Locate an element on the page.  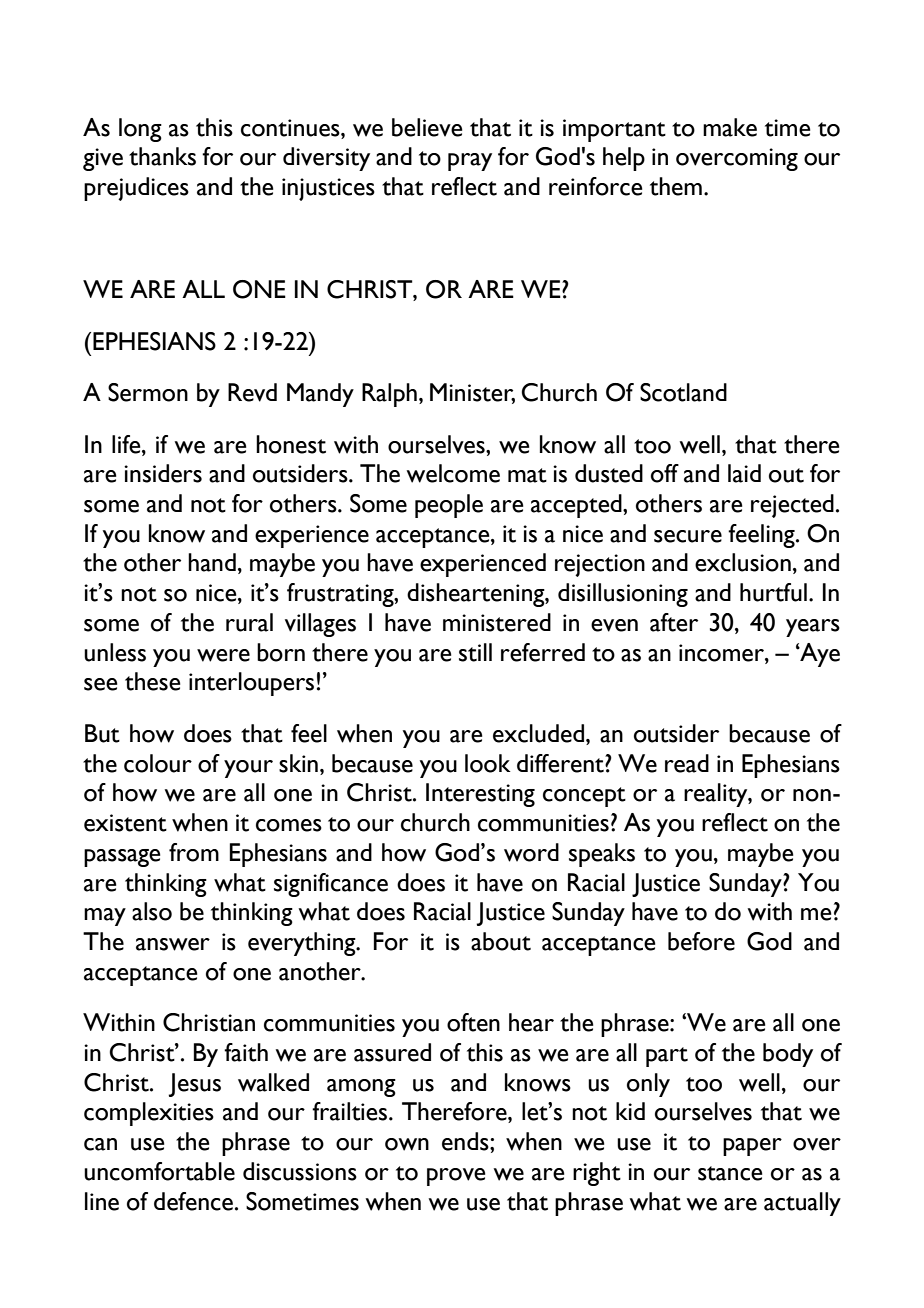
these is located at coordinates (153, 681).
